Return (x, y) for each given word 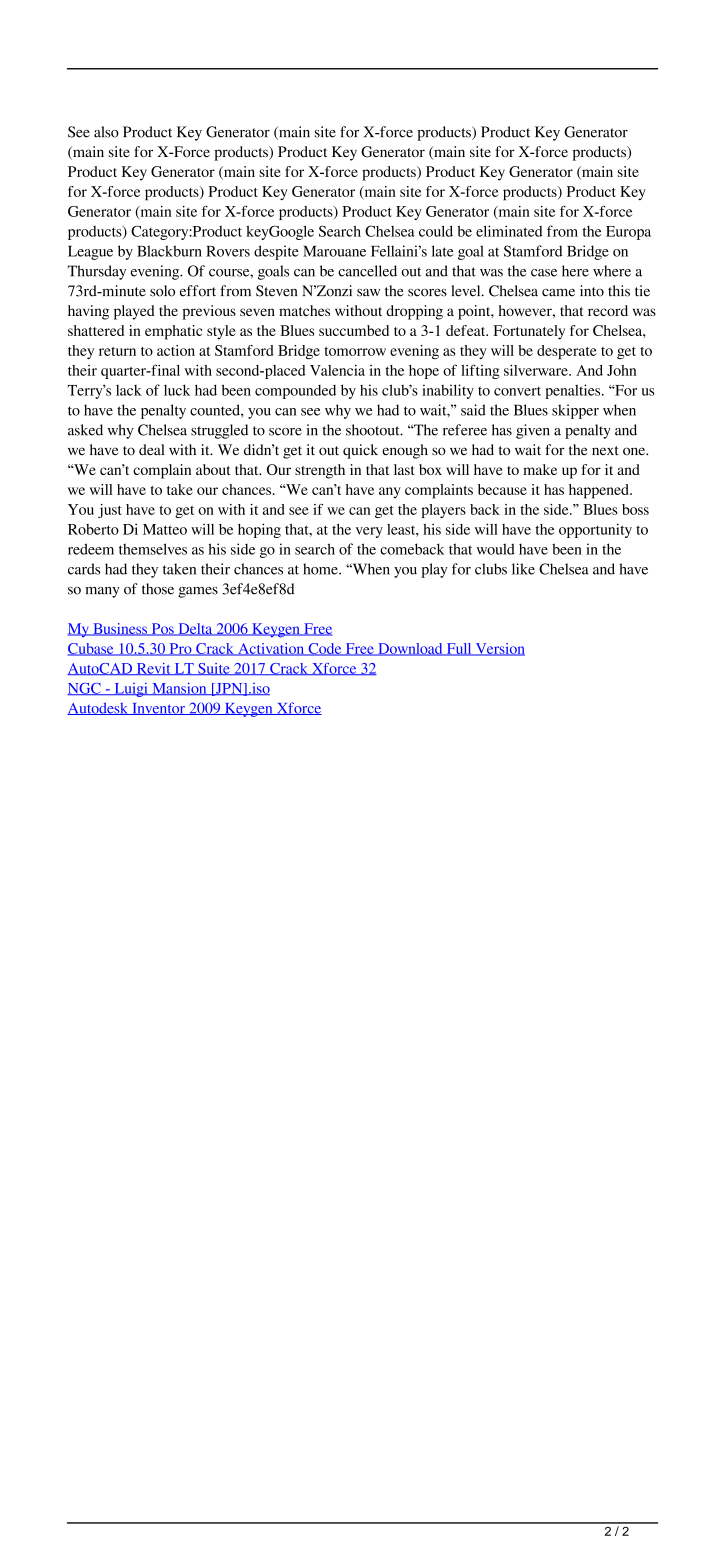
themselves (153, 549)
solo (162, 291)
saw (368, 293)
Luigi (131, 690)
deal (151, 450)
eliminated (509, 231)
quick (360, 451)
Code (325, 649)
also (106, 132)
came (558, 292)
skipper (575, 411)
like (523, 569)
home (321, 569)
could (436, 231)
